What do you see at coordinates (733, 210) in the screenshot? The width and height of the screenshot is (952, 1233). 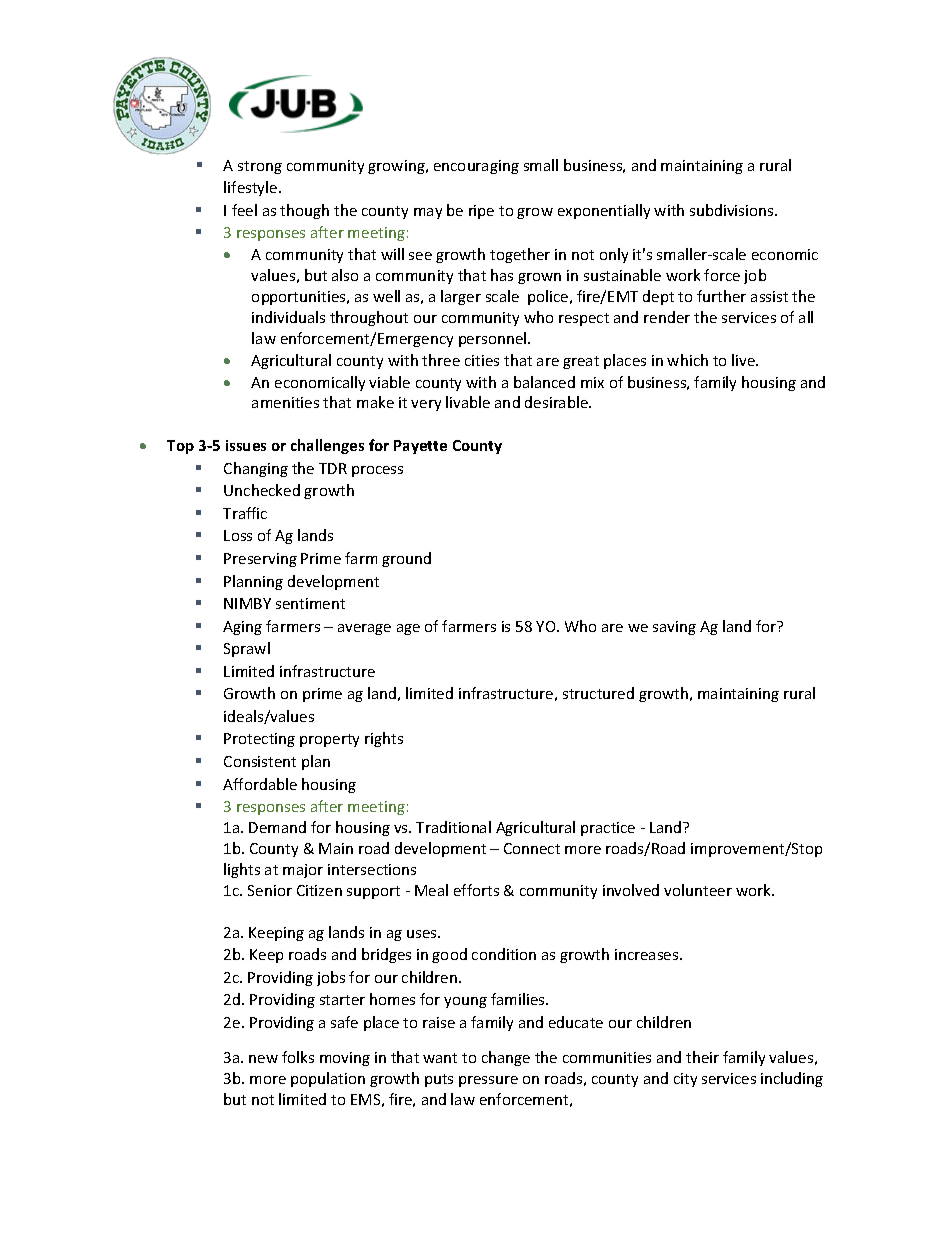 I see `subdivisions` at bounding box center [733, 210].
